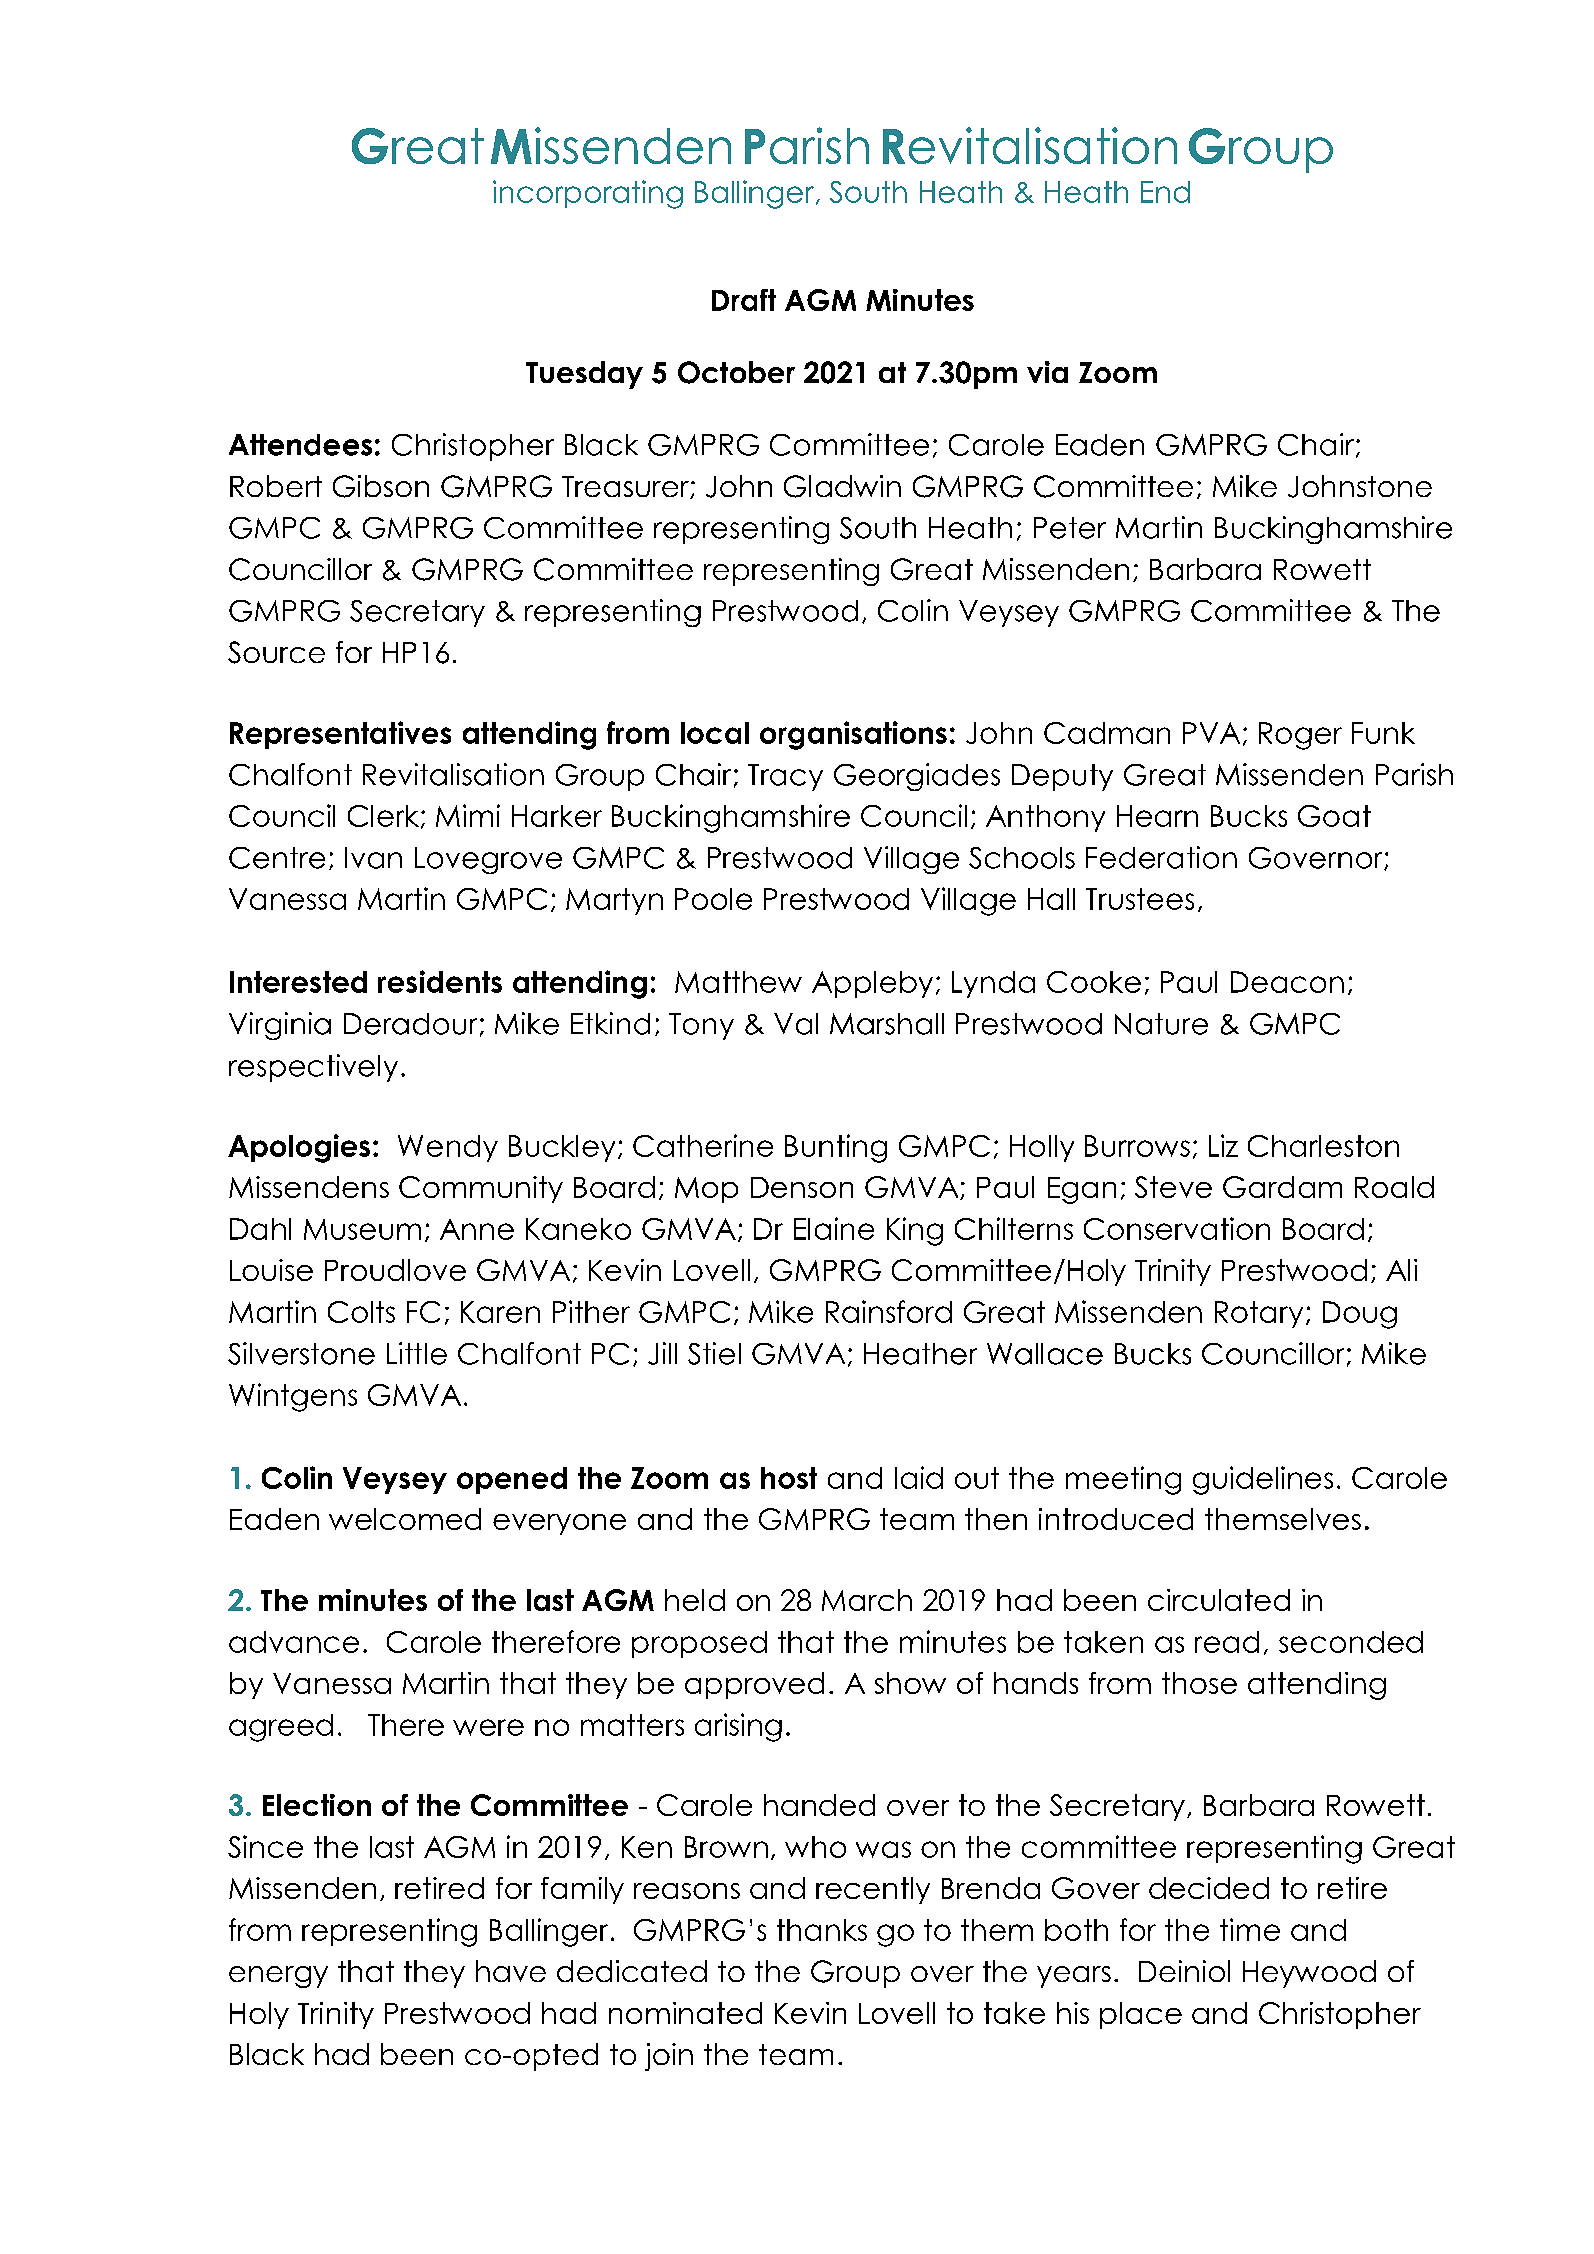 This screenshot has width=1594, height=2254. Describe the element at coordinates (511, 1971) in the screenshot. I see `have` at that location.
